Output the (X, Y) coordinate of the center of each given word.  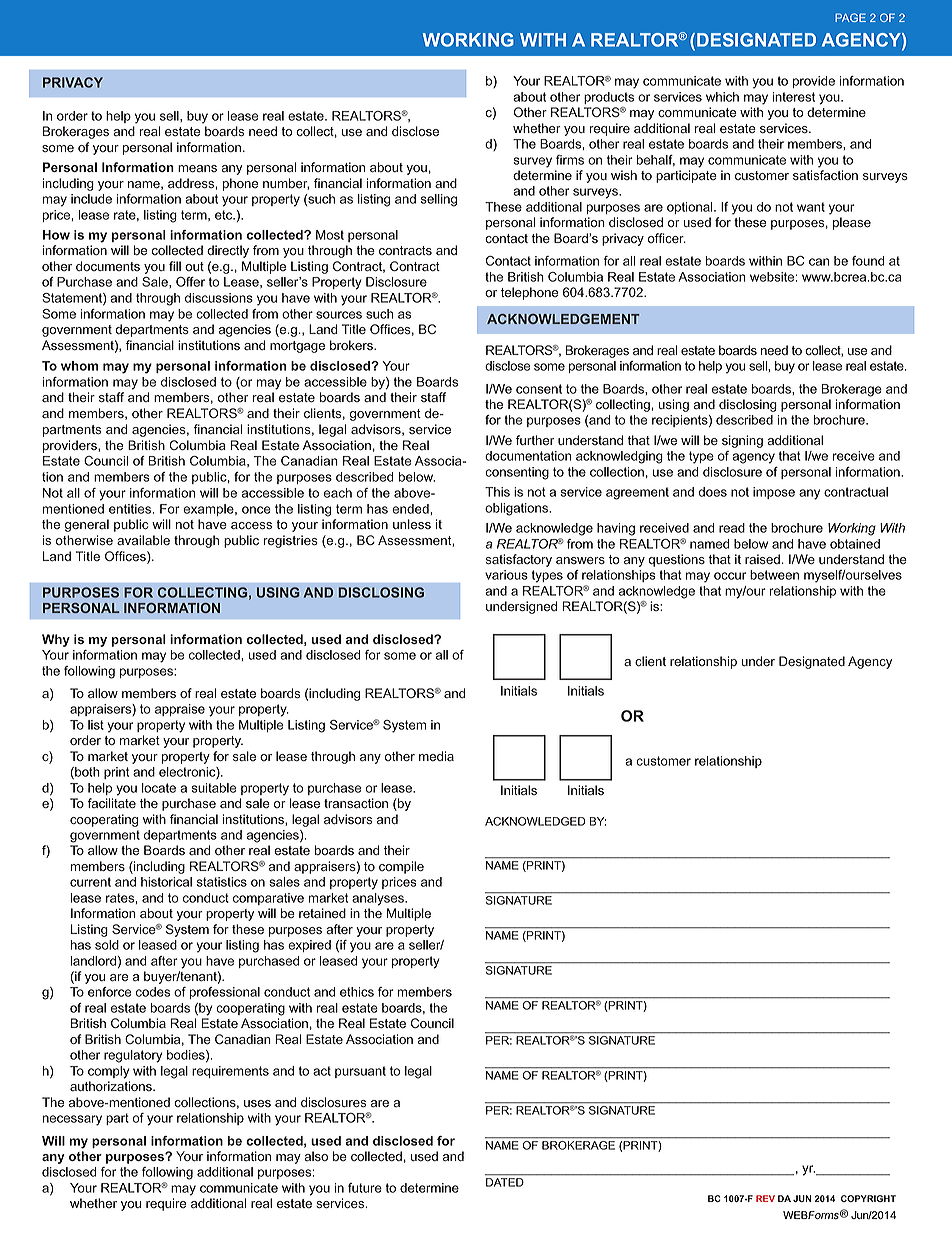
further (535, 440)
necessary (72, 1120)
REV (765, 1198)
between (774, 575)
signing (742, 441)
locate (159, 788)
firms (570, 160)
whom (79, 366)
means (197, 169)
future (365, 1188)
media (436, 756)
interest (794, 97)
